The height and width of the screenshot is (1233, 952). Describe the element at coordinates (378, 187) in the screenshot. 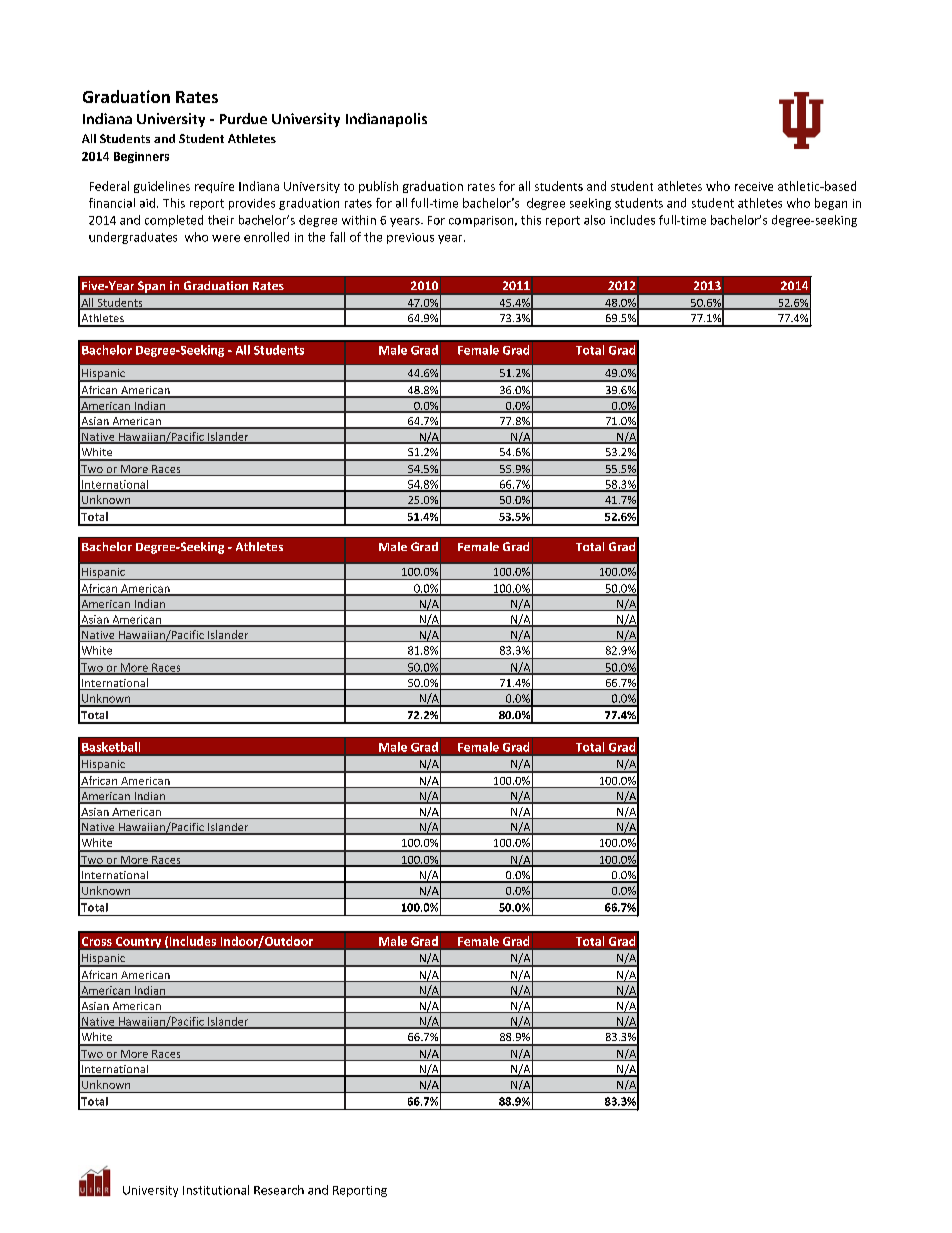

I see `publish` at that location.
